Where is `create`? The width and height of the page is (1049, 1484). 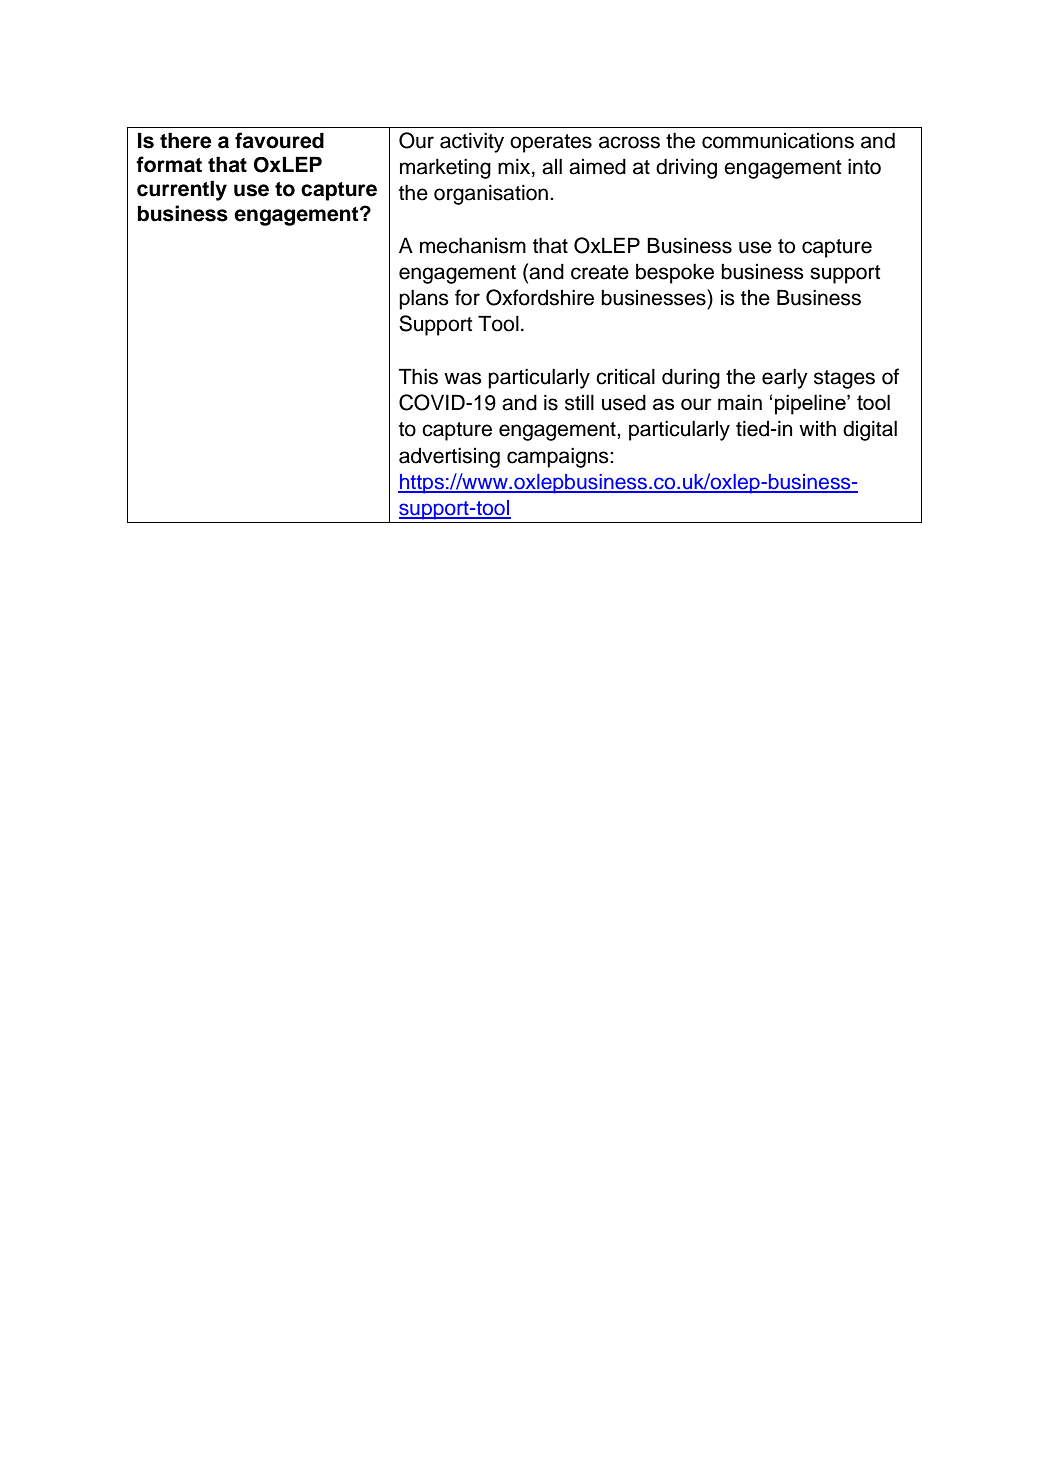 create is located at coordinates (600, 272).
